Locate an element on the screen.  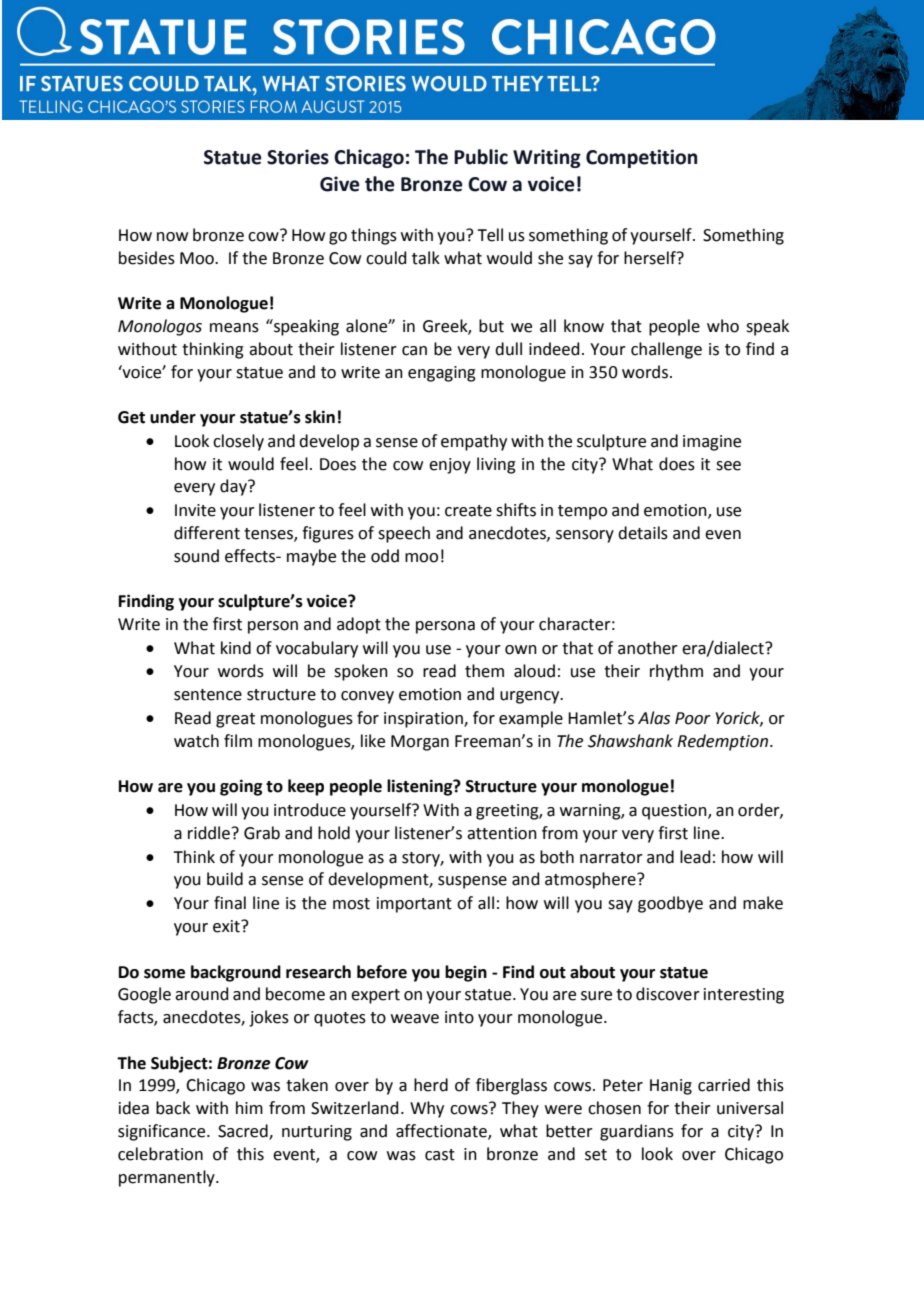
Stories is located at coordinates (298, 157).
